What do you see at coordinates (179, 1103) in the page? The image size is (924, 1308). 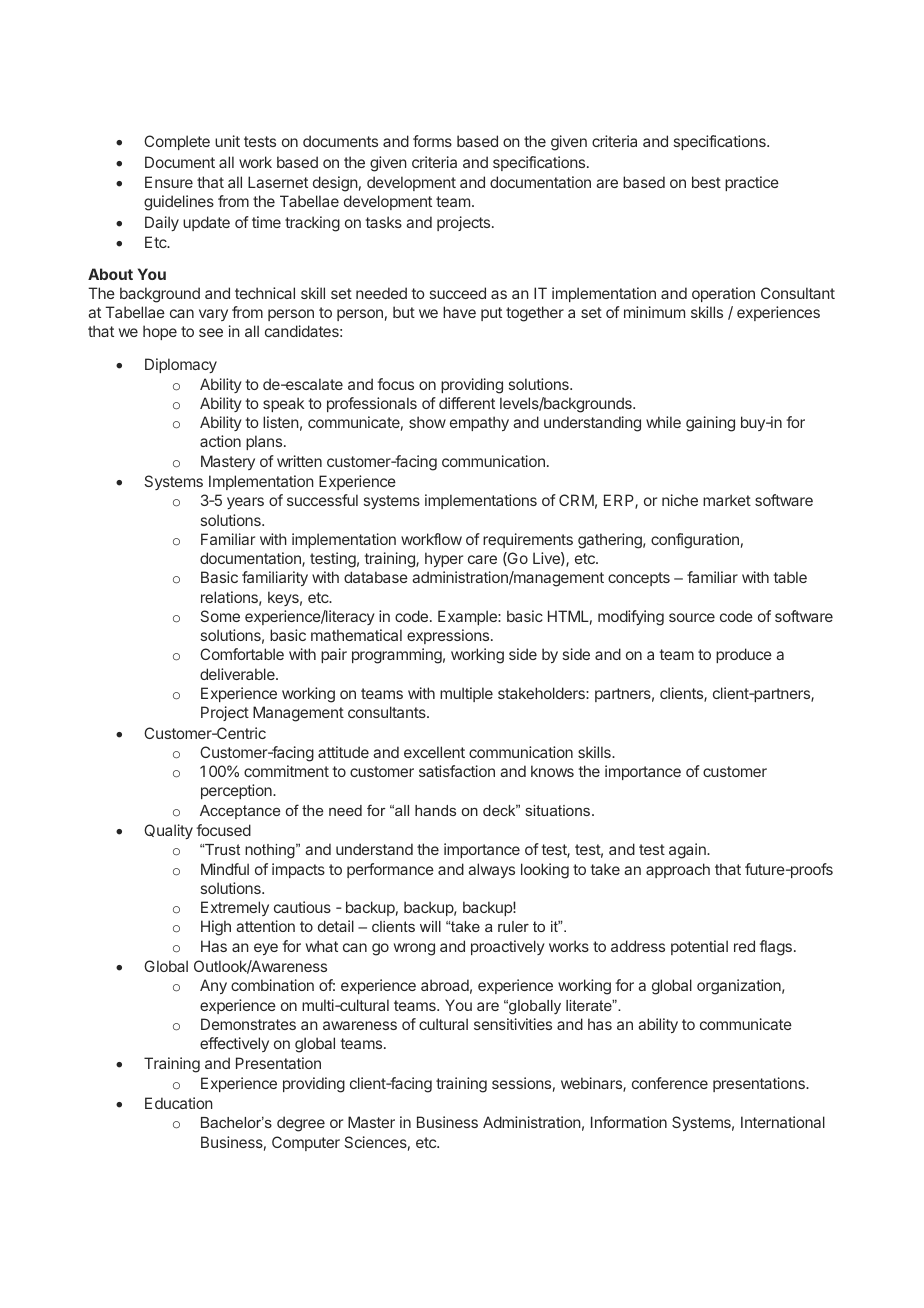 I see `Education` at bounding box center [179, 1103].
